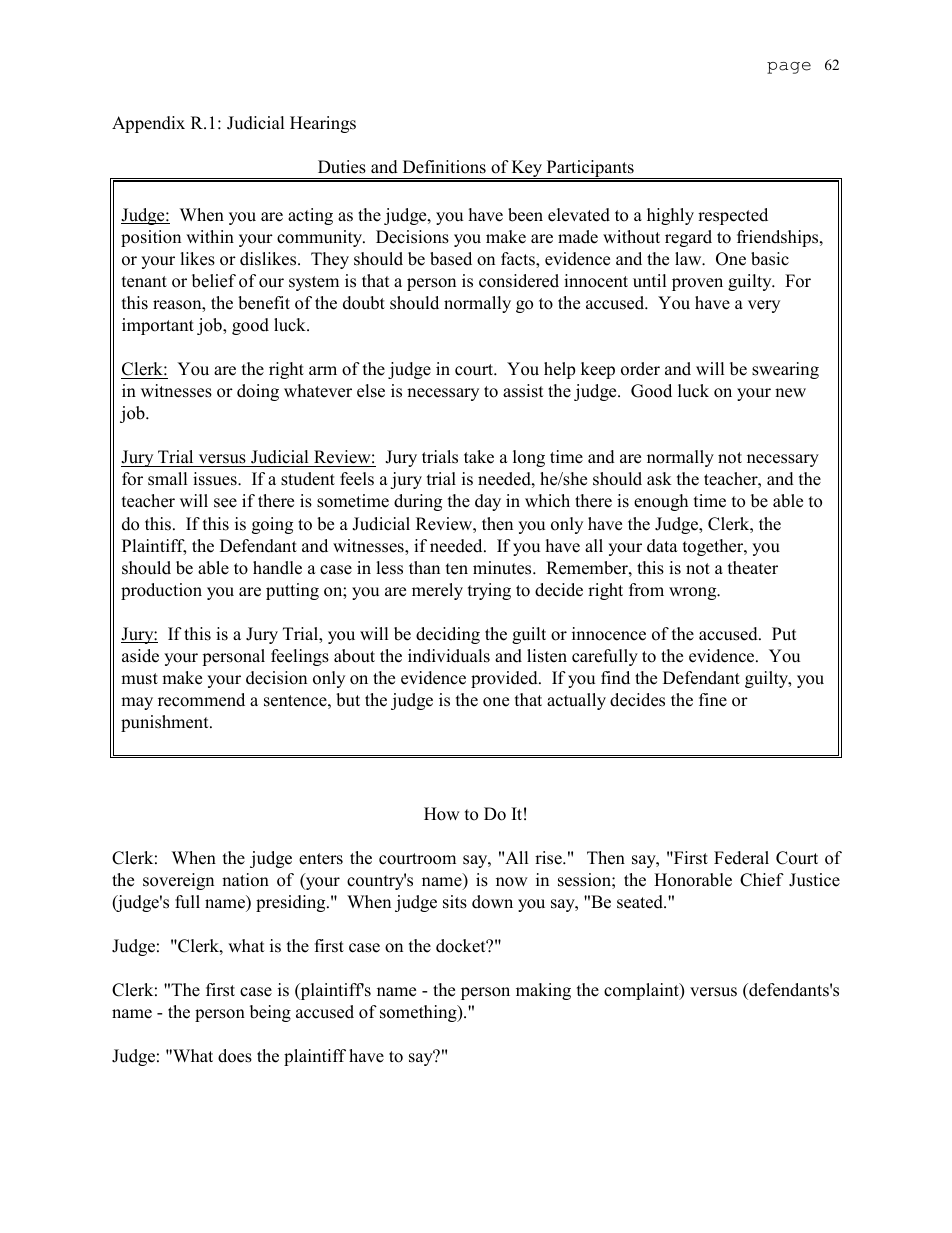 The height and width of the image is (1233, 952). I want to click on does, so click(235, 1056).
